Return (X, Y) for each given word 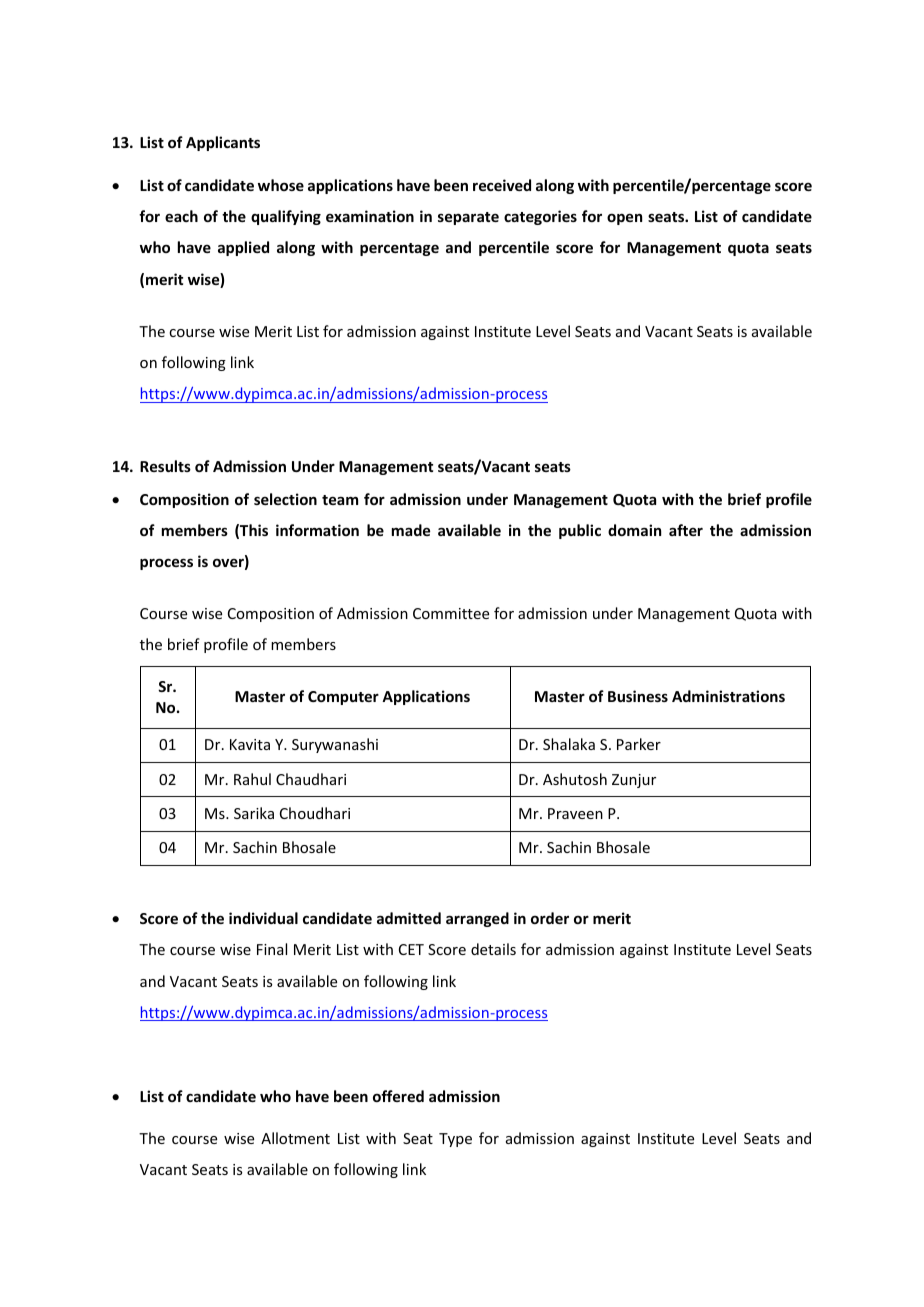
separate (468, 218)
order (550, 918)
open (624, 219)
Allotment (295, 1138)
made (411, 530)
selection (285, 499)
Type (455, 1140)
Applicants (223, 143)
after (686, 530)
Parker (639, 744)
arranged (477, 919)
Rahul (252, 779)
